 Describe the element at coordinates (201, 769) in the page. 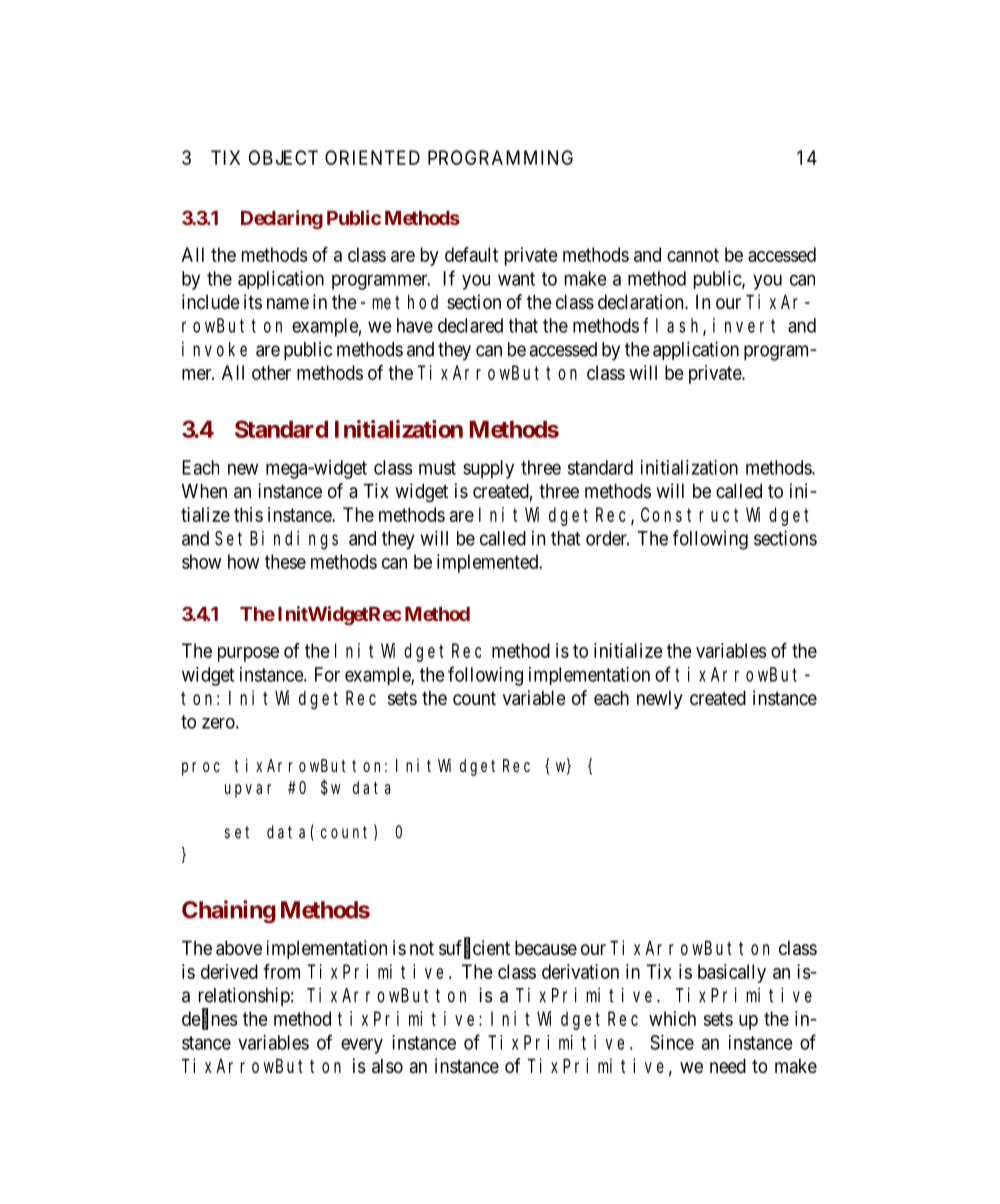

I see `proc` at that location.
